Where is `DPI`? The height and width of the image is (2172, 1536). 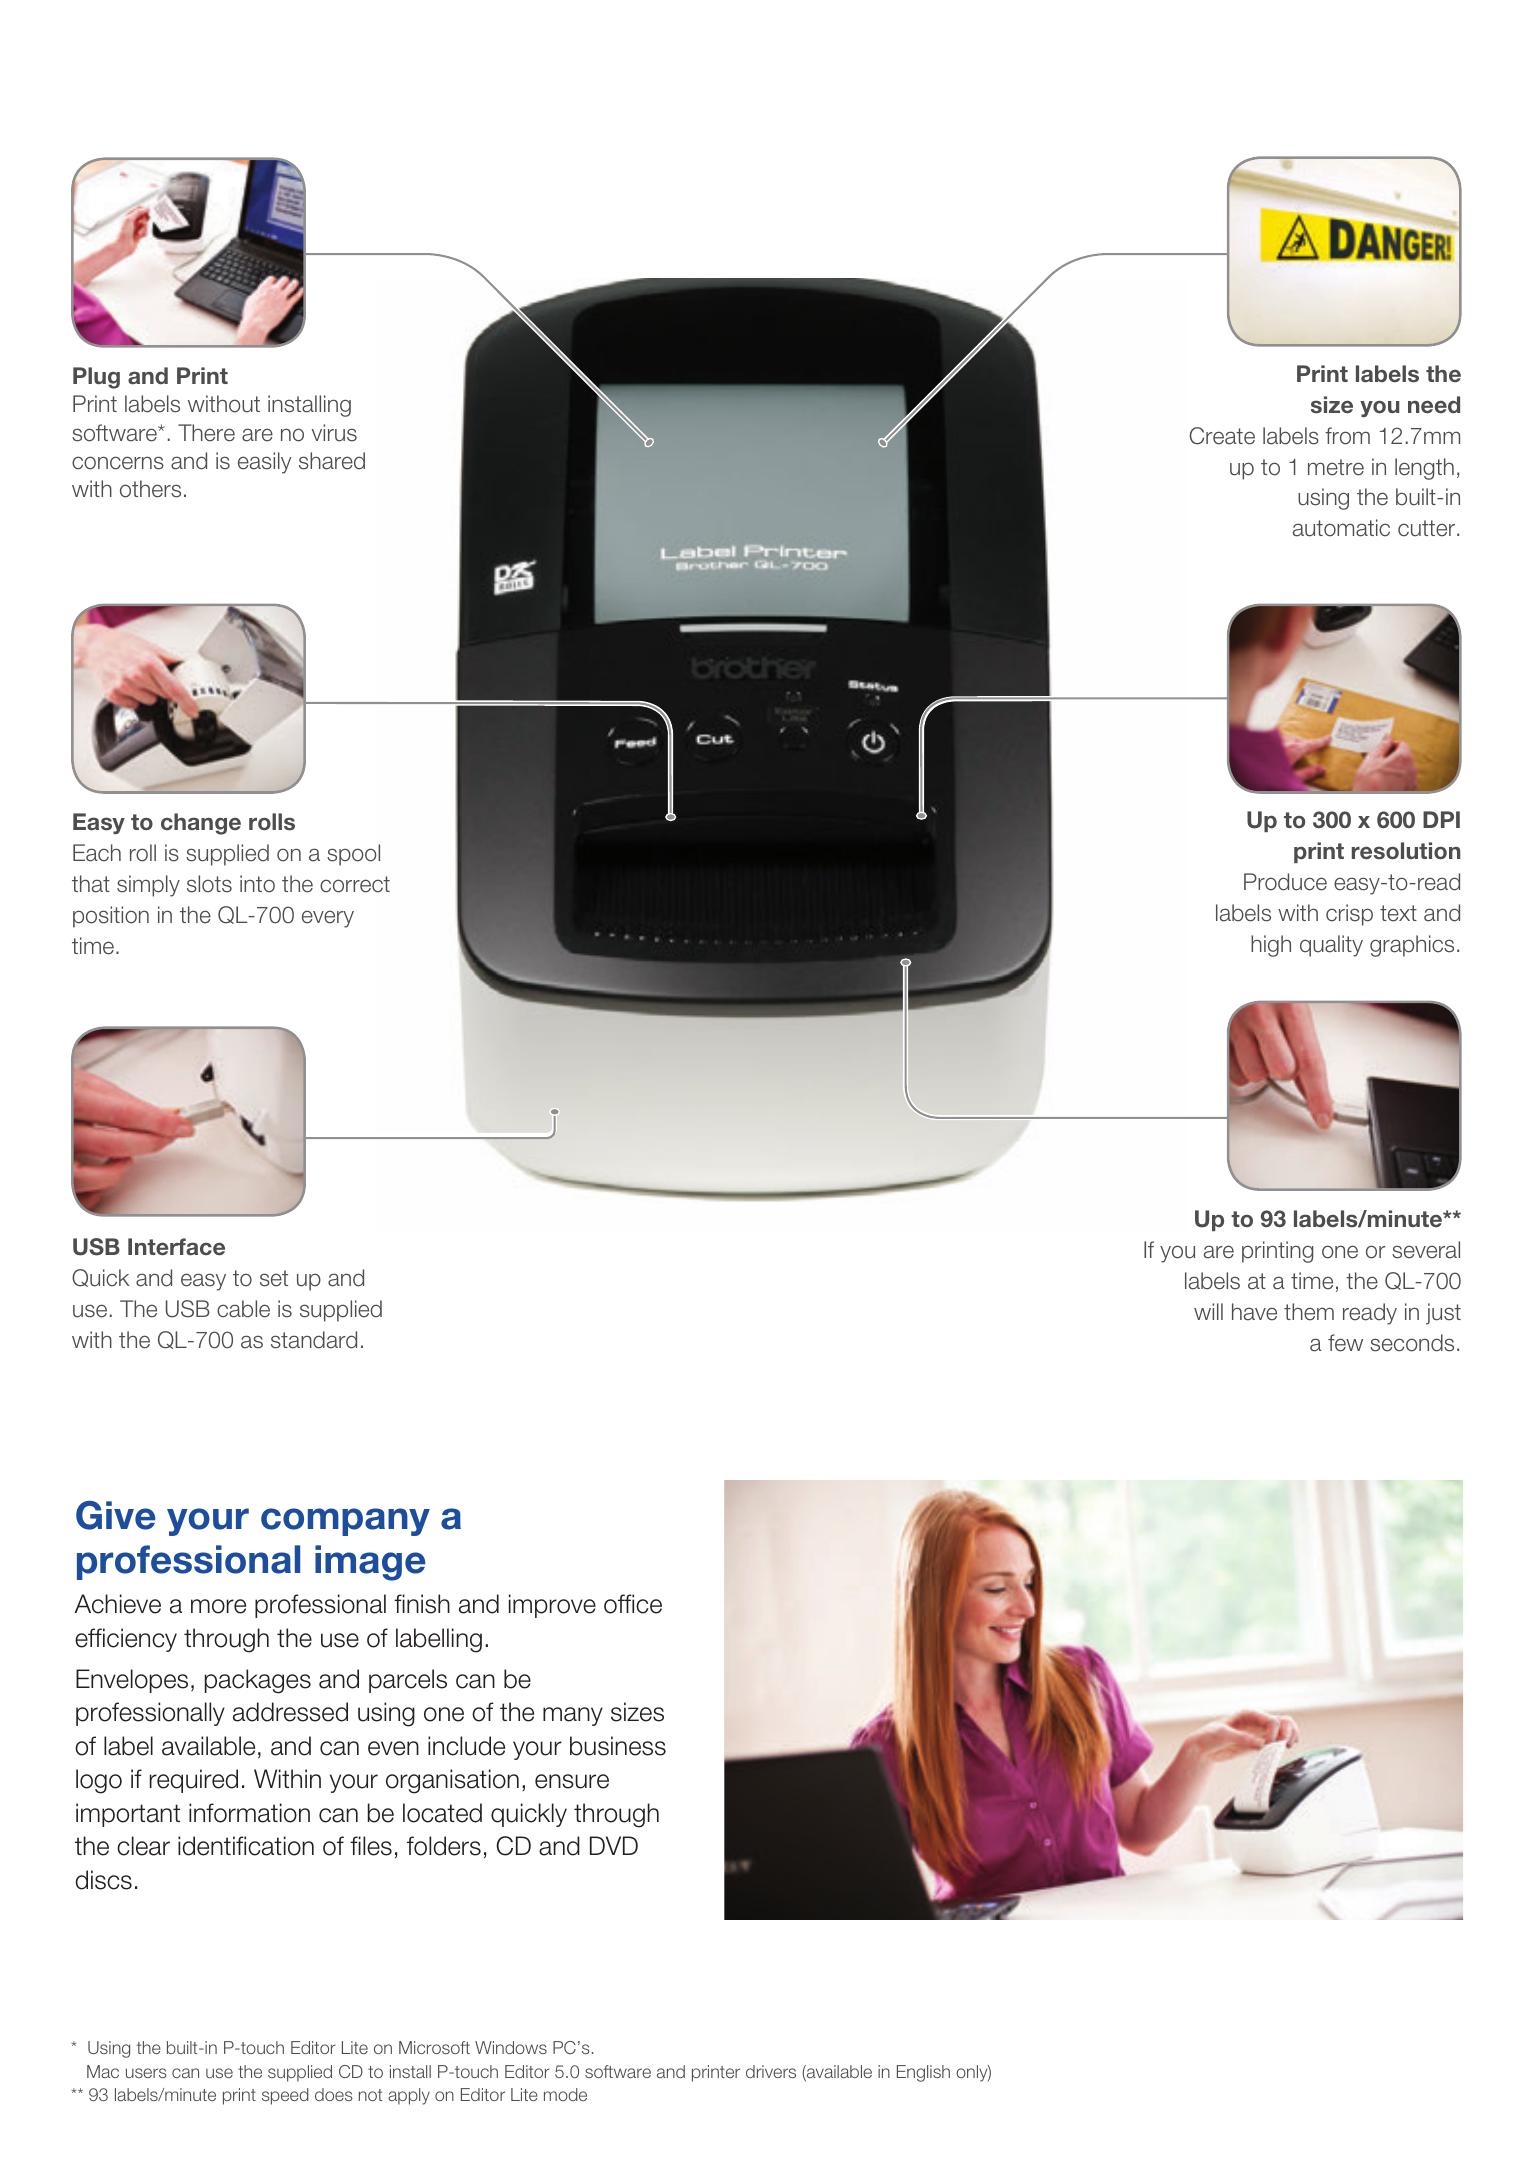
DPI is located at coordinates (1441, 819).
